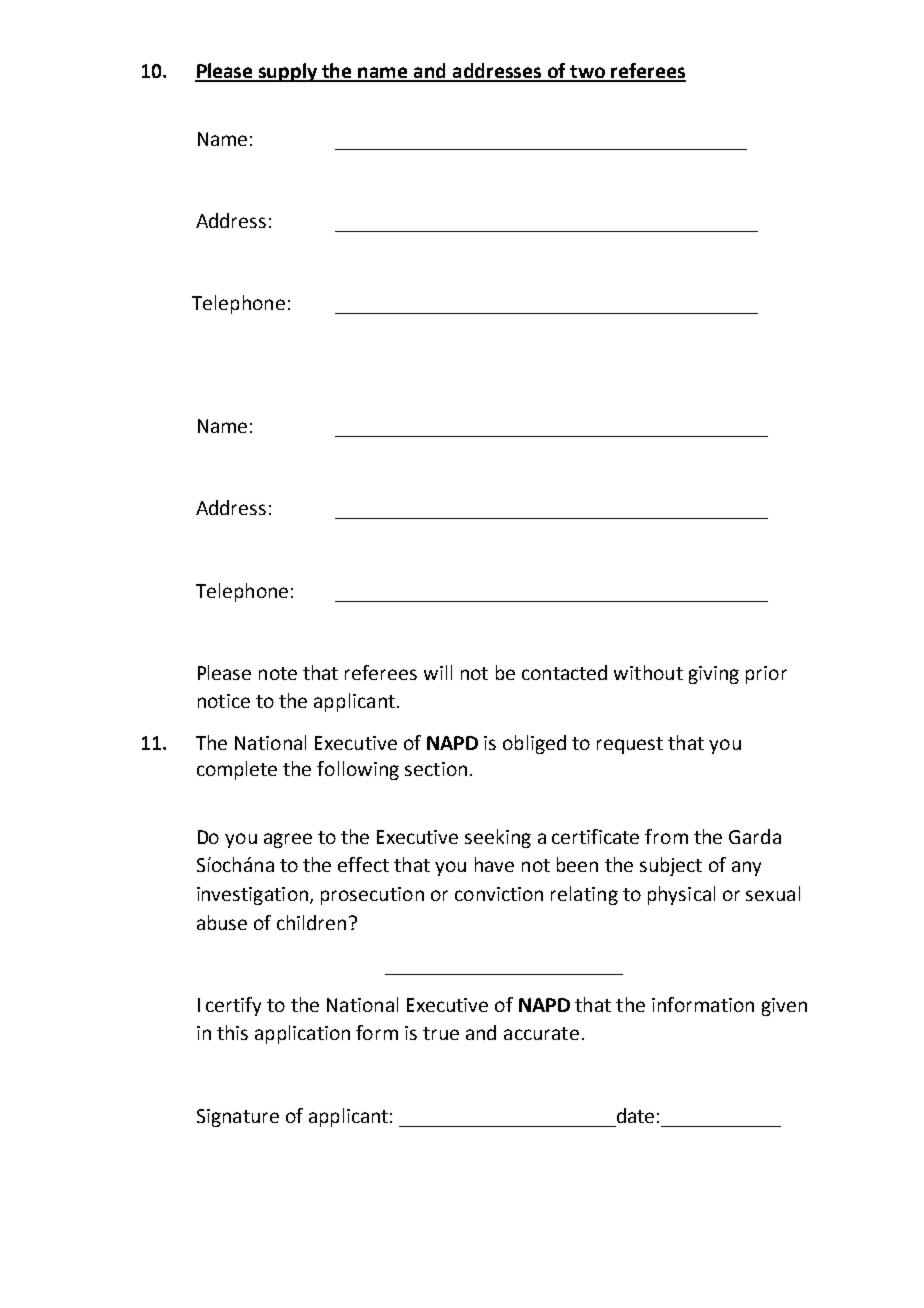  Describe the element at coordinates (302, 1034) in the screenshot. I see `application` at that location.
